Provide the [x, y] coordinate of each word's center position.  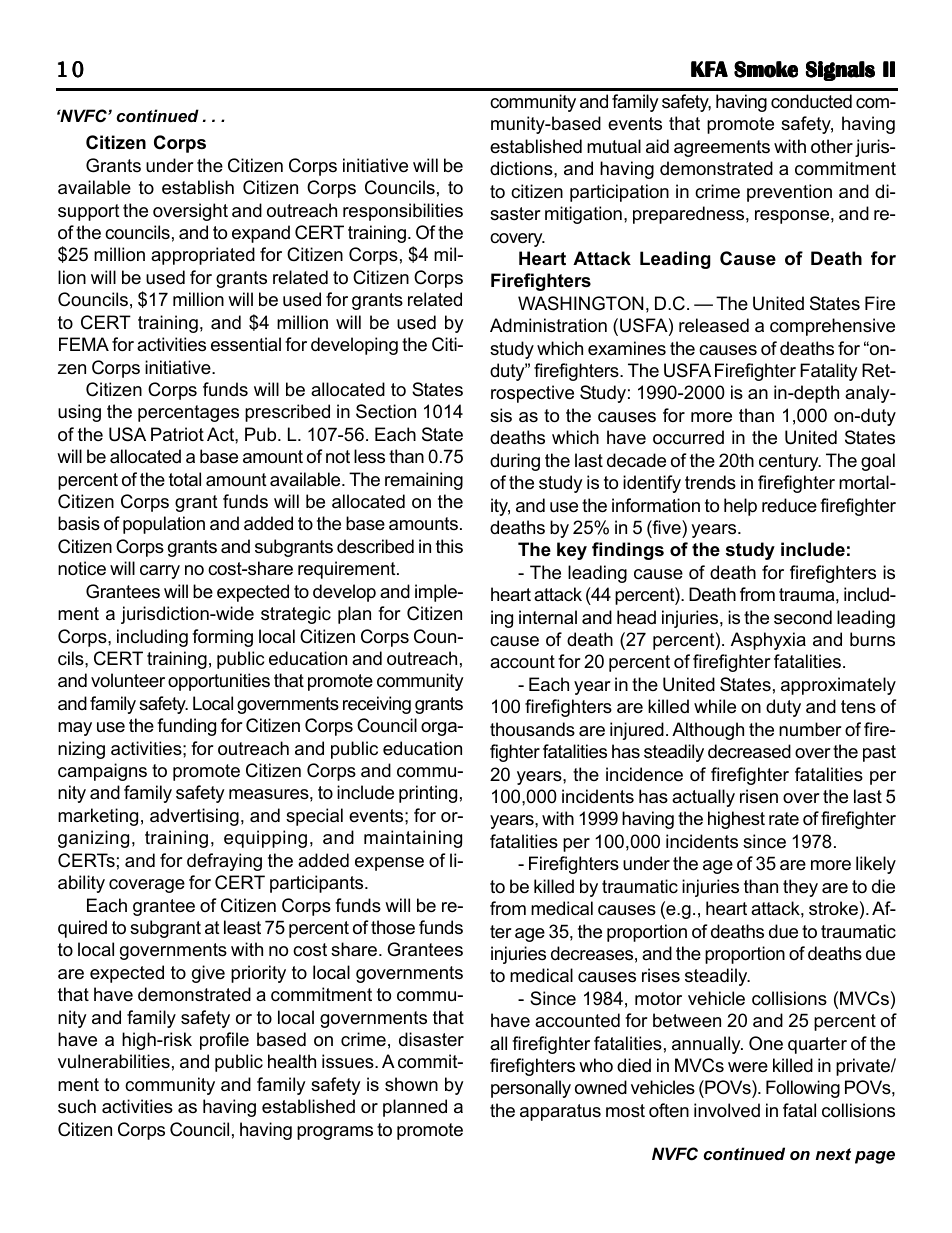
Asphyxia [768, 641]
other [832, 146]
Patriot [177, 434]
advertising [194, 817]
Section [386, 411]
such [77, 1106]
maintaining [413, 839]
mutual [614, 146]
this [449, 546]
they [800, 888]
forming [222, 638]
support [89, 212]
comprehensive [832, 327]
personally [531, 1089]
